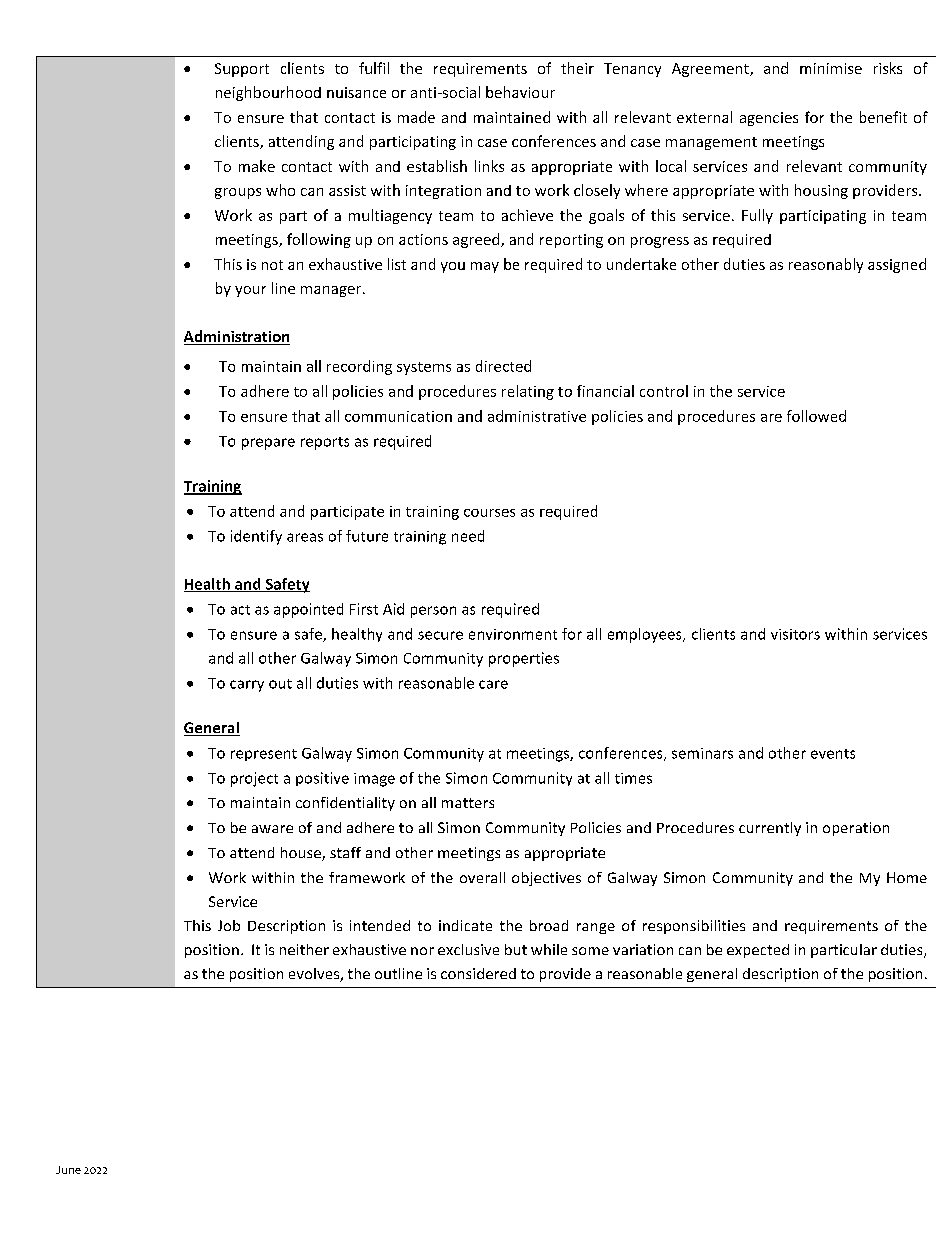 The width and height of the screenshot is (952, 1233). What do you see at coordinates (520, 92) in the screenshot?
I see `behaviour` at bounding box center [520, 92].
